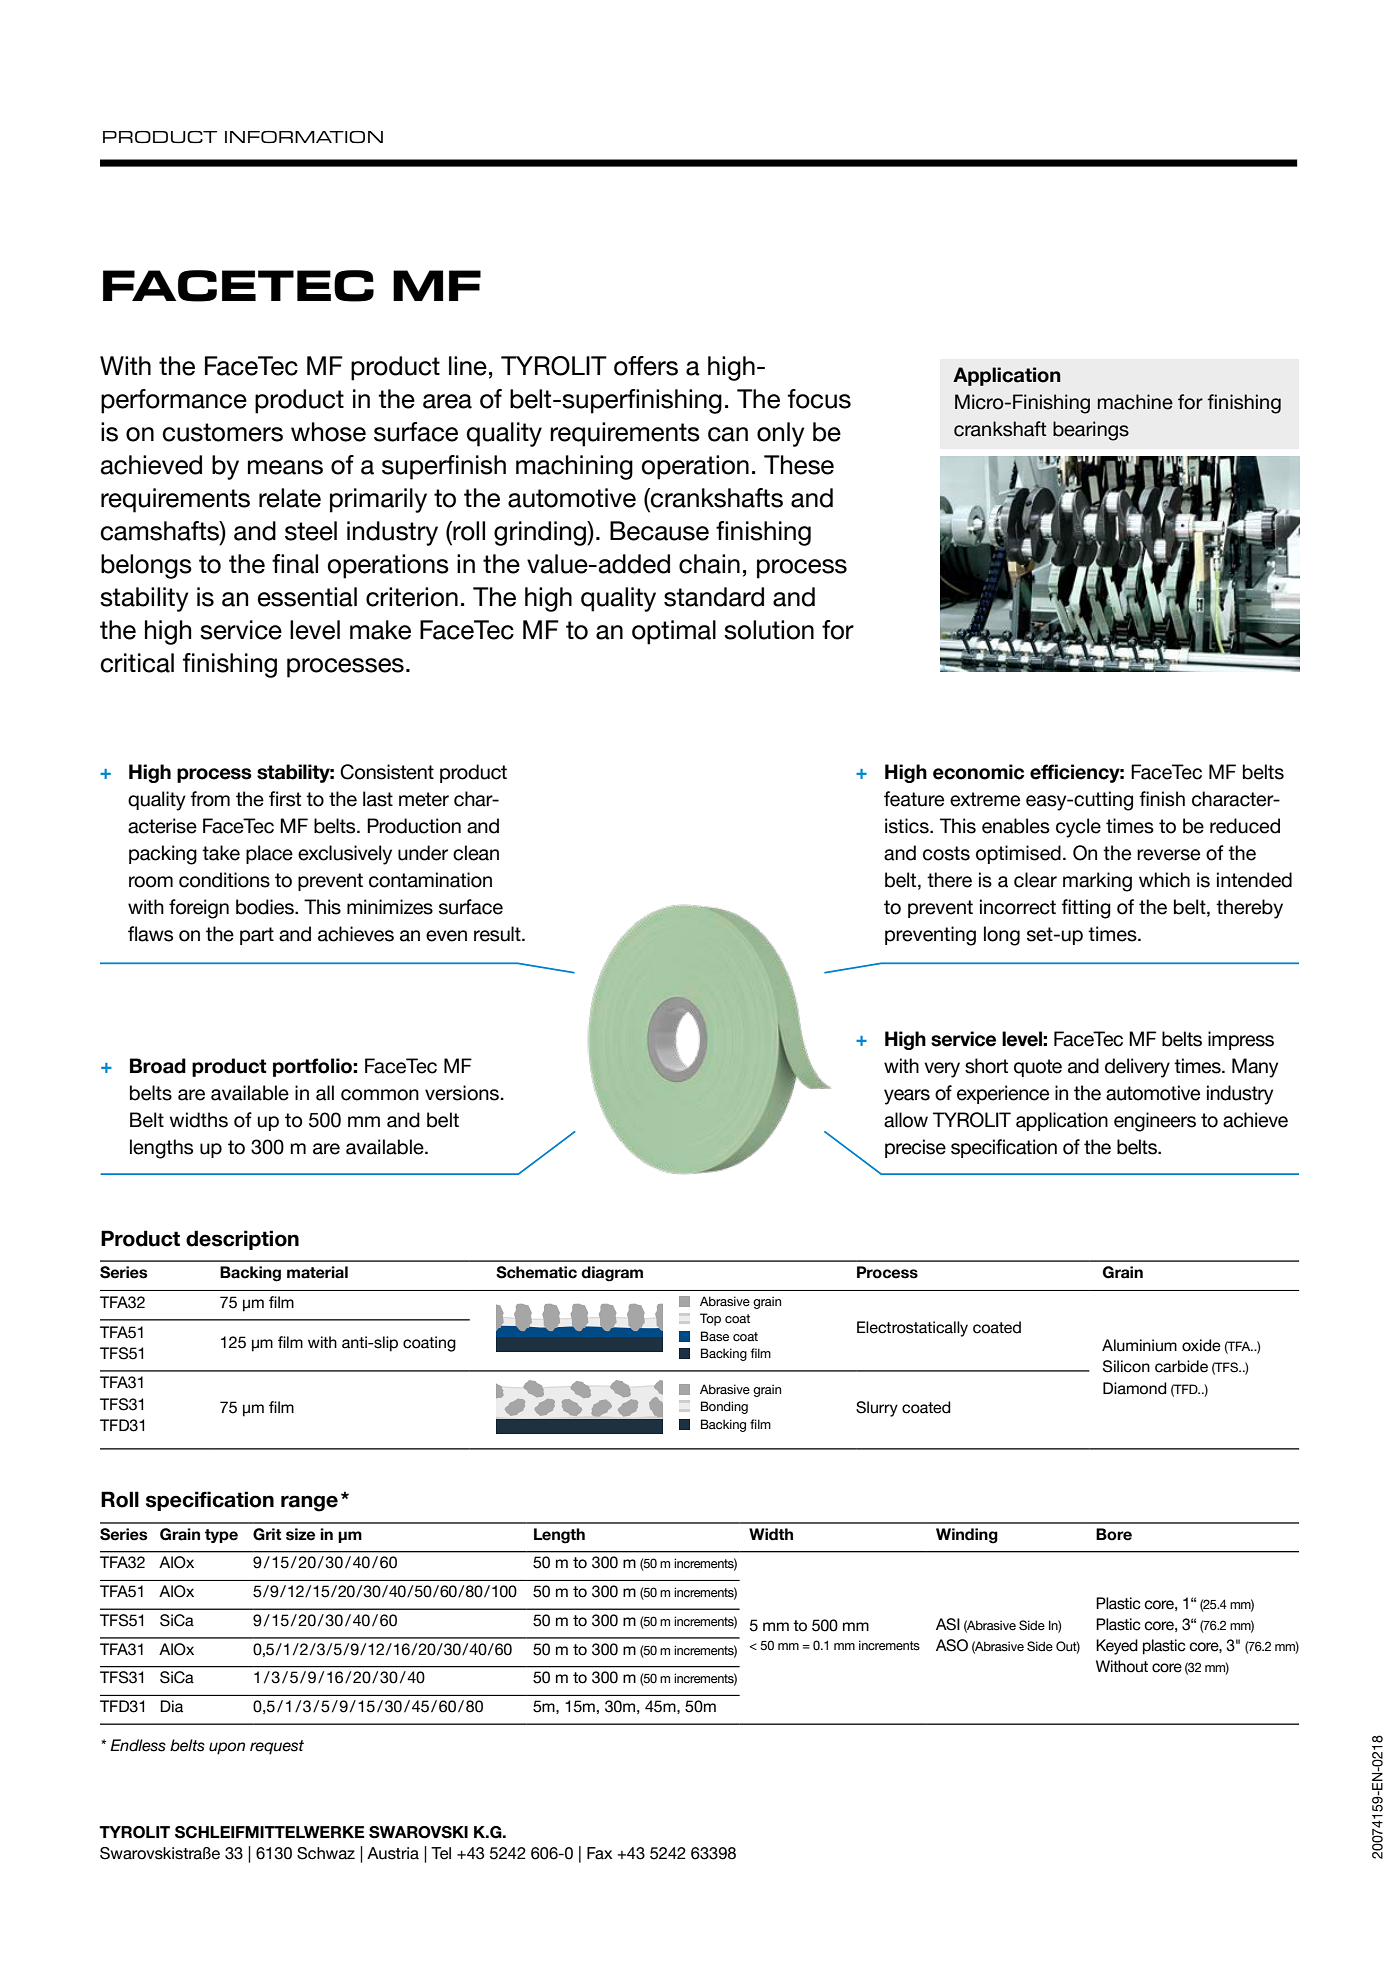  I want to click on bearings, so click(1091, 431).
